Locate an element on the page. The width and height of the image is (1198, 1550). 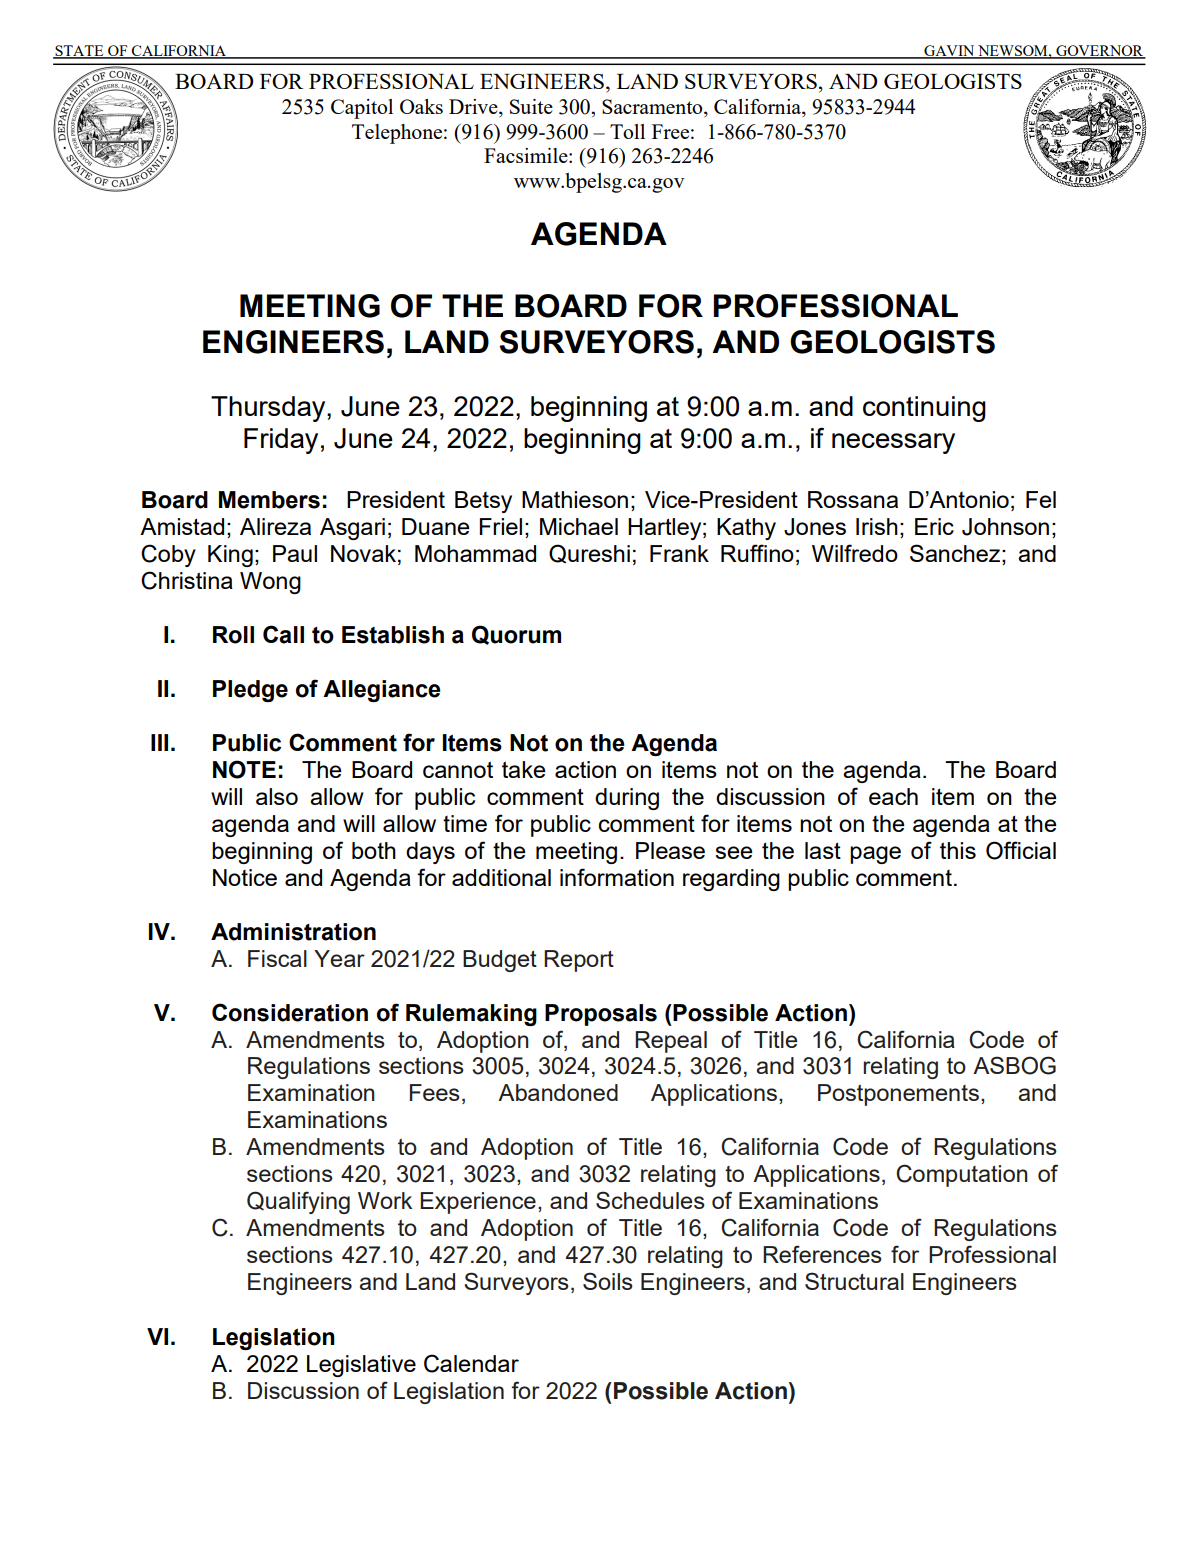
Structural is located at coordinates (854, 1281).
